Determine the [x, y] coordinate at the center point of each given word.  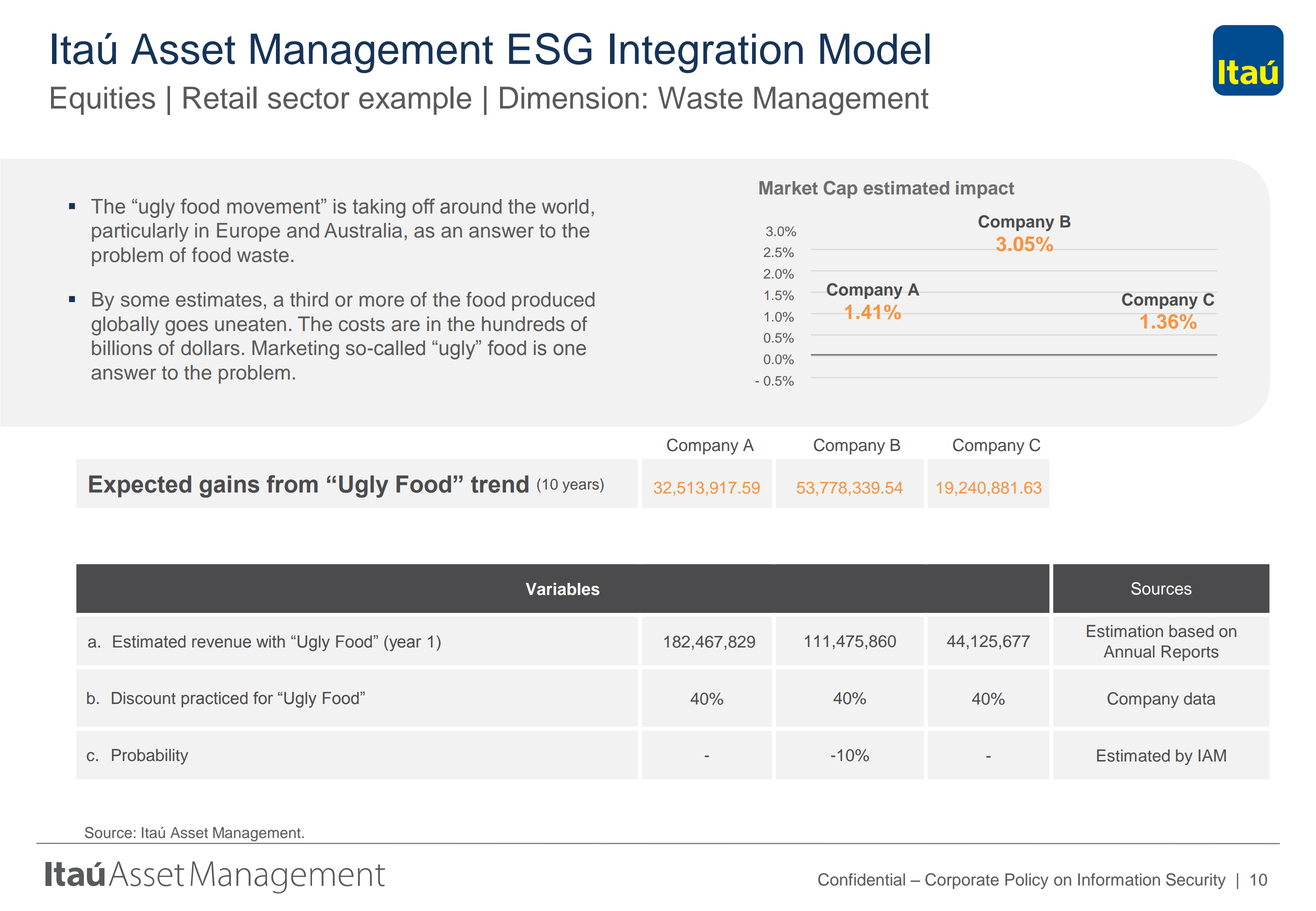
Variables [563, 589]
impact [985, 190]
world [565, 206]
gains [229, 486]
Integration [706, 53]
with [270, 641]
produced [553, 301]
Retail [220, 97]
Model [875, 49]
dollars [210, 348]
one [569, 350]
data [1199, 698]
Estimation [1125, 631]
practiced [214, 700]
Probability [150, 757]
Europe [248, 232]
